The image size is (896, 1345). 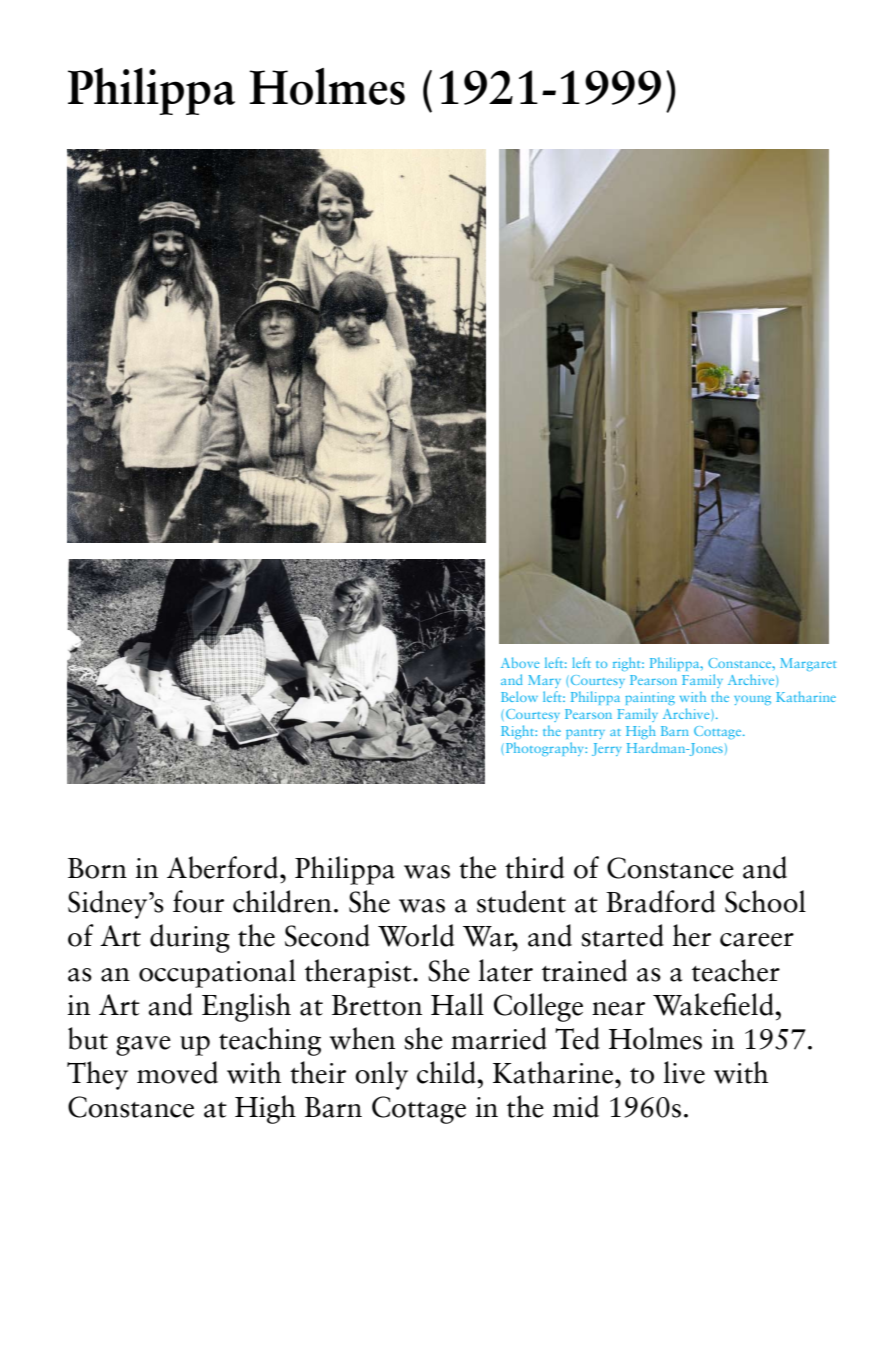 I want to click on young, so click(x=752, y=700).
